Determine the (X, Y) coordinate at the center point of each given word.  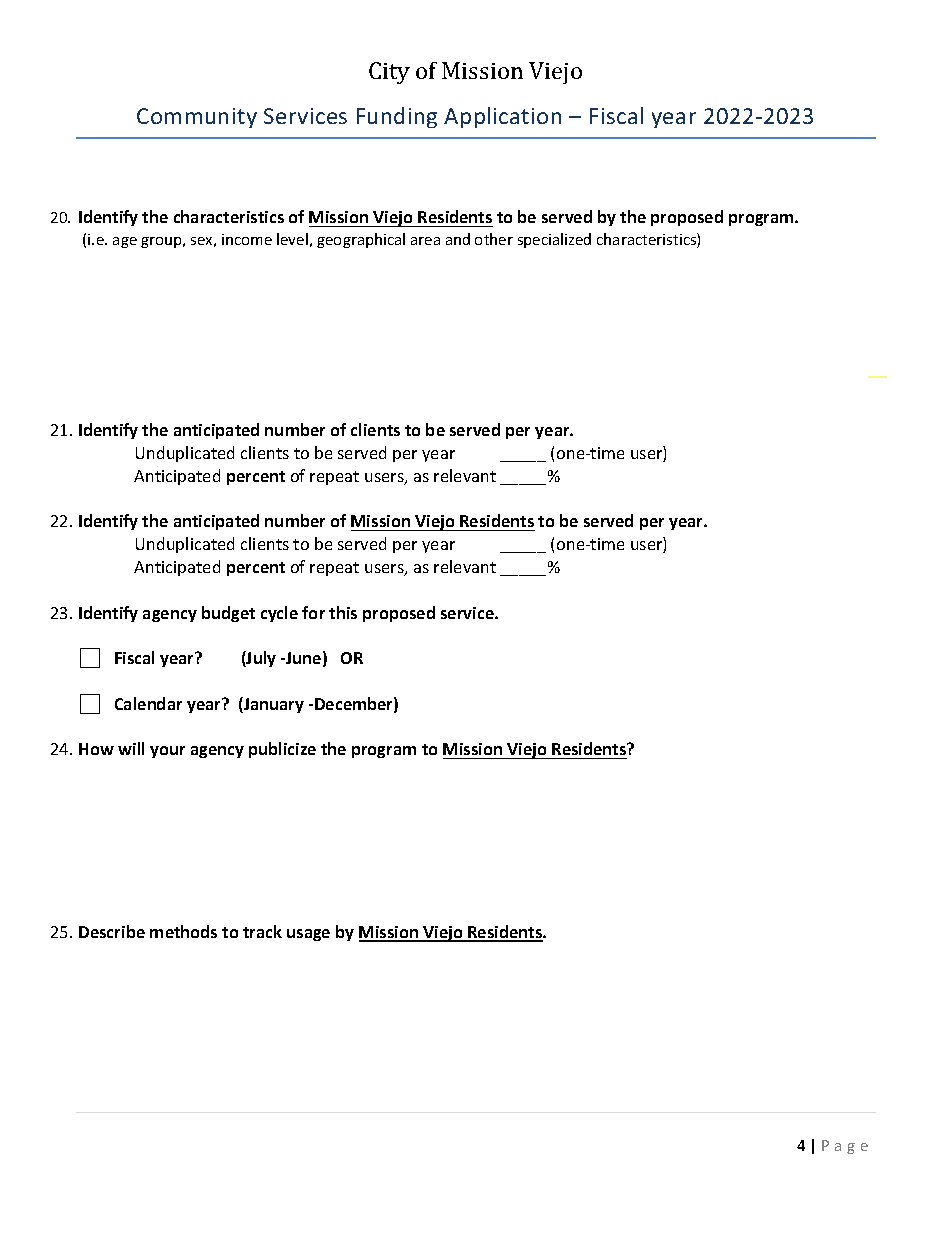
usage (308, 935)
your (167, 752)
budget (228, 614)
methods (183, 931)
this (343, 612)
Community (197, 118)
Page (845, 1147)
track (262, 931)
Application (502, 117)
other (494, 239)
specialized (554, 240)
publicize (282, 750)
